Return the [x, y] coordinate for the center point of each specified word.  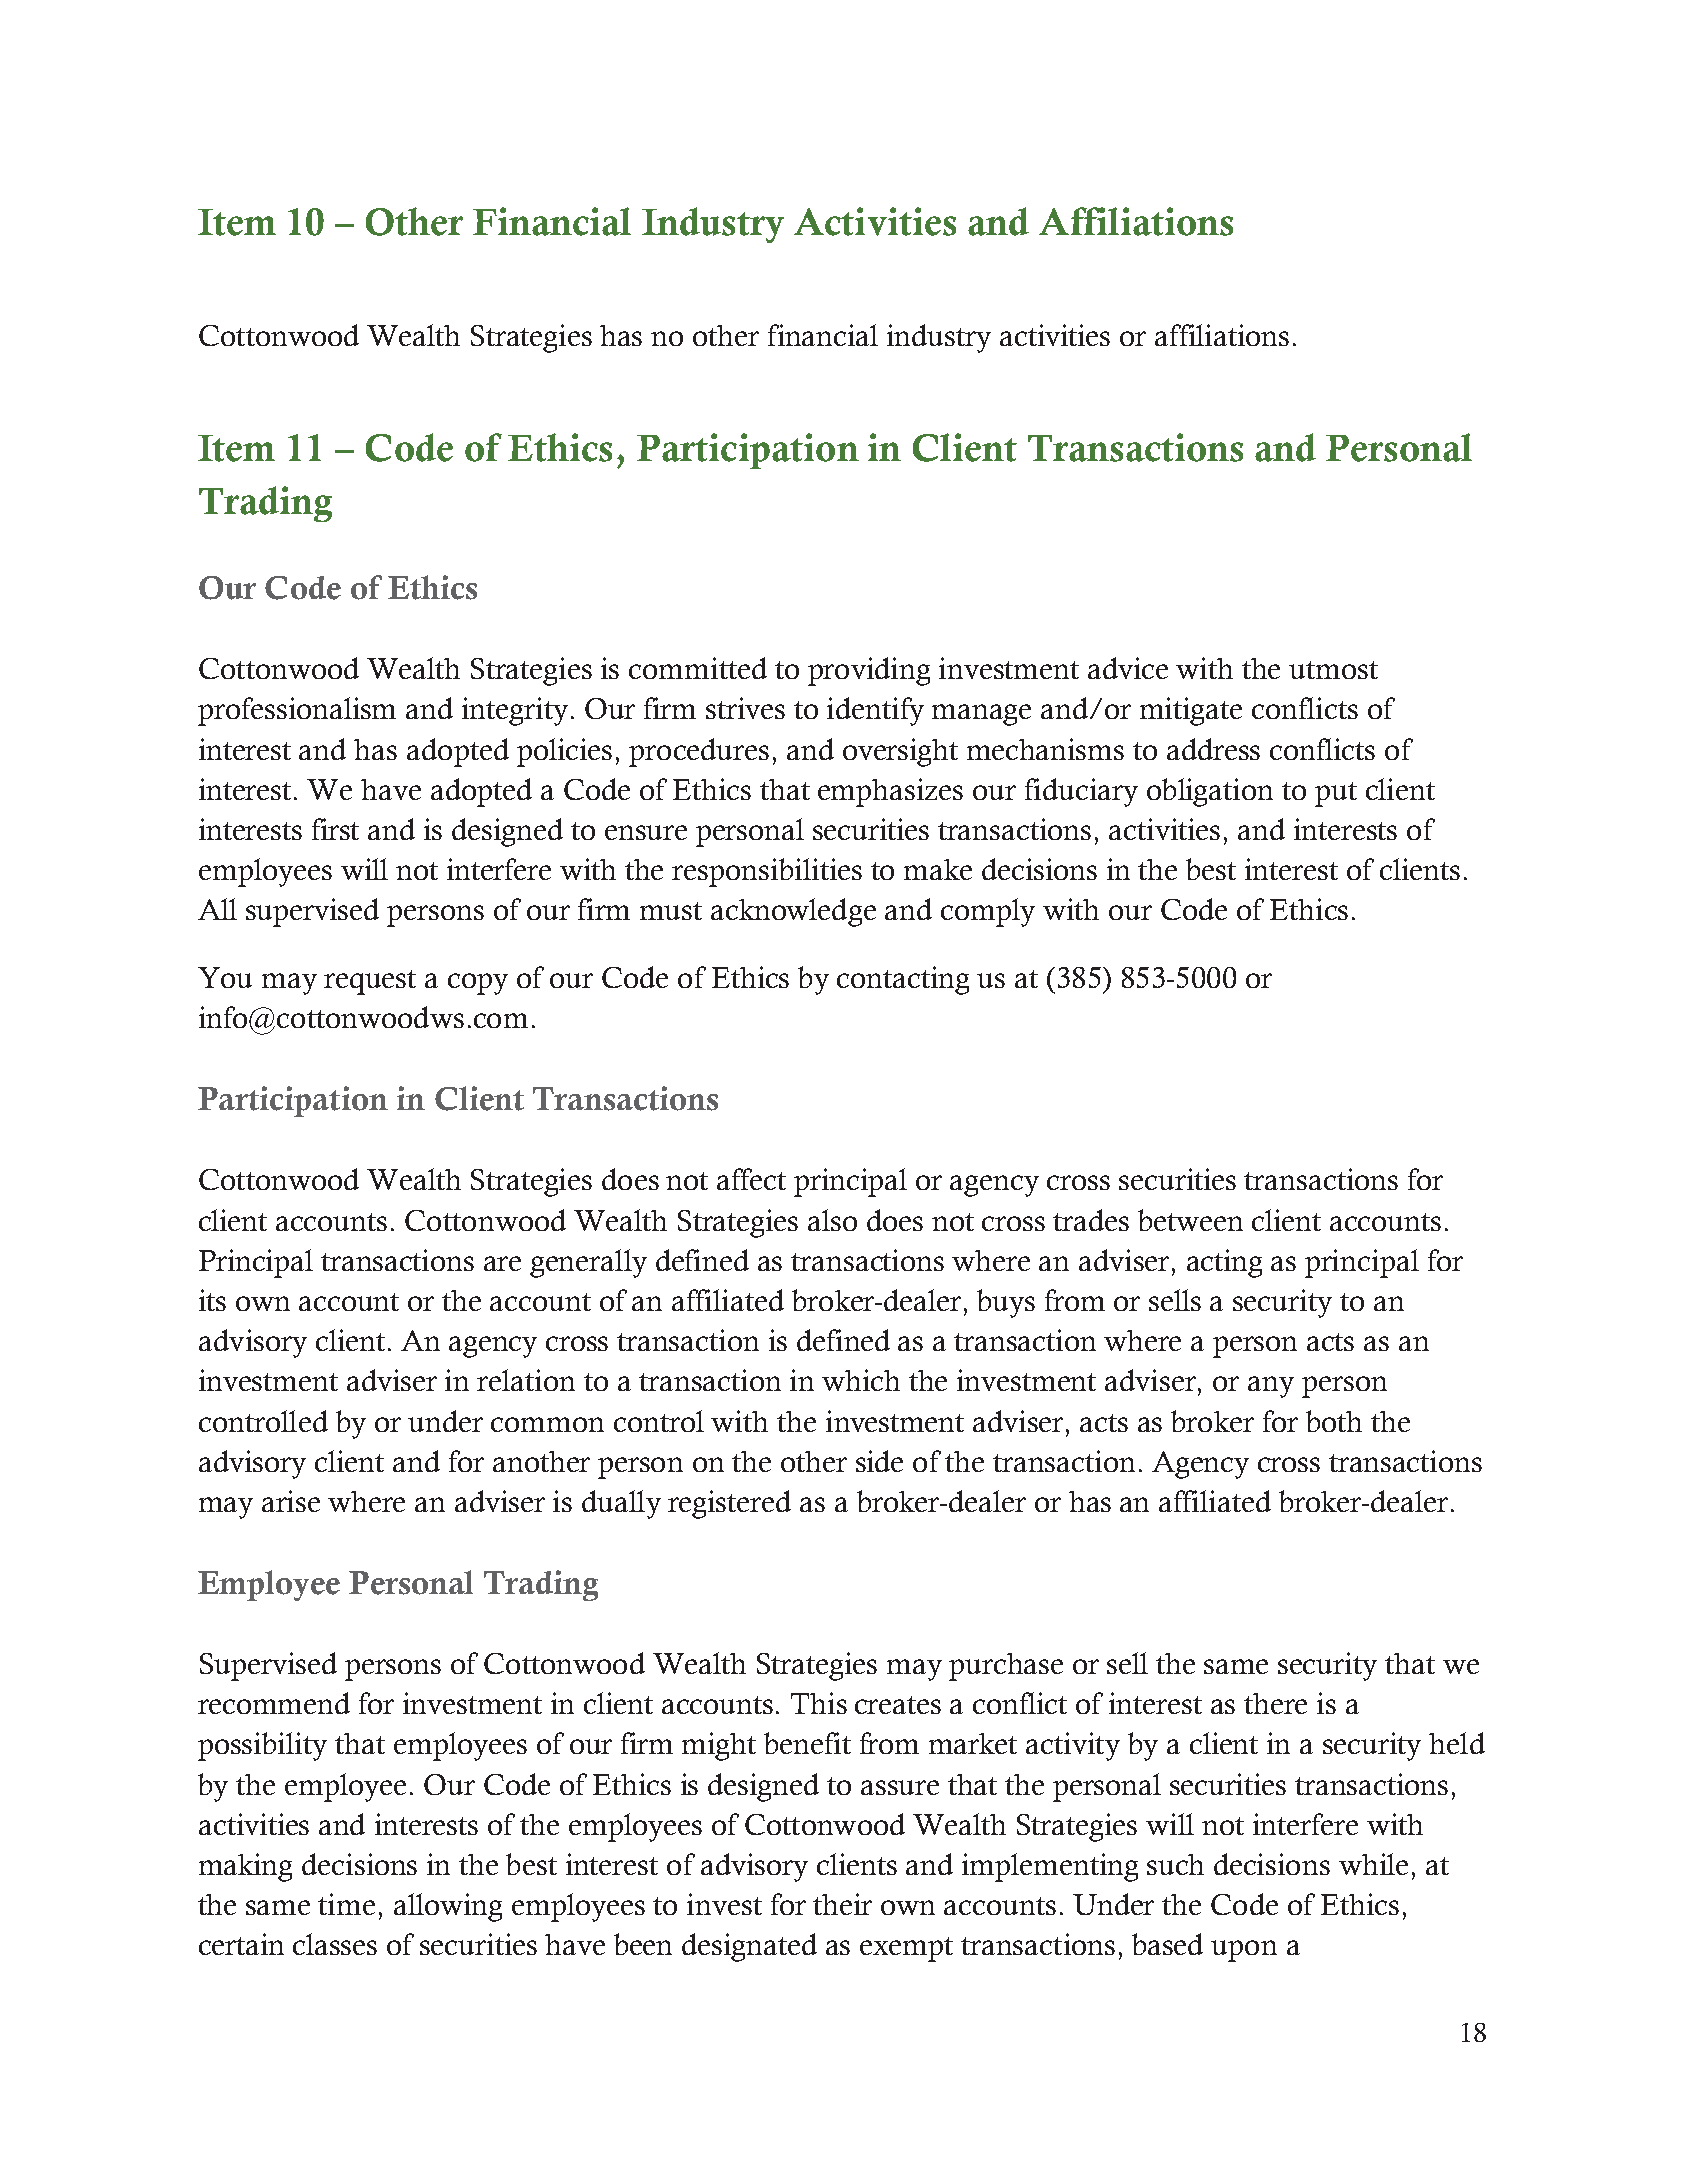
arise [291, 1501]
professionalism [297, 711]
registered [729, 1504]
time [346, 1904]
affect [751, 1179]
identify [875, 711]
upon [1244, 1951]
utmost [1333, 670]
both [1334, 1421]
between [1190, 1220]
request [370, 982]
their [842, 1904]
